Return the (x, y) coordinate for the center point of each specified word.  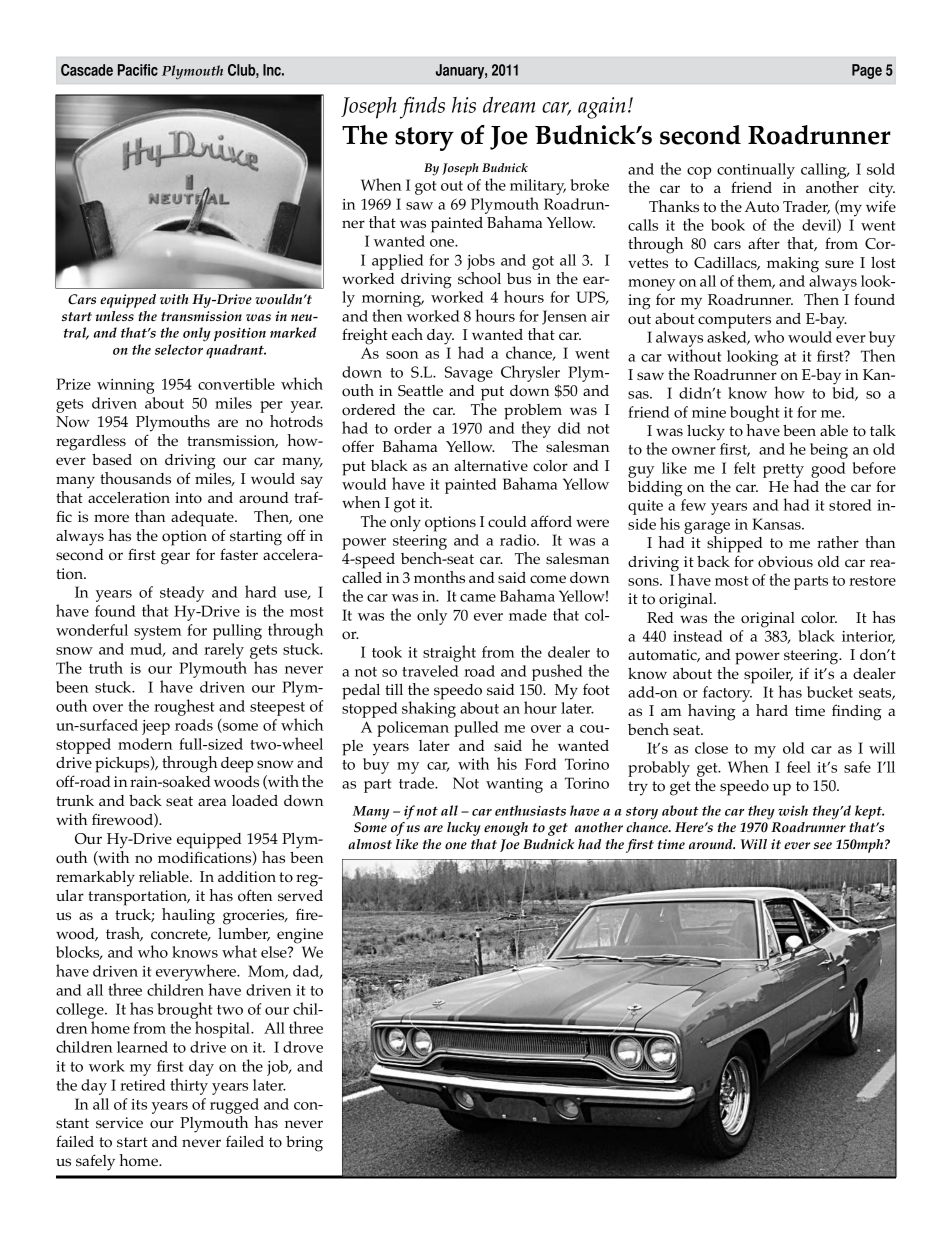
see (823, 846)
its (139, 1104)
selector (179, 349)
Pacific (138, 70)
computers (734, 322)
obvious (785, 562)
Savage (469, 374)
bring (304, 1144)
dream (509, 104)
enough (506, 829)
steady (182, 594)
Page (867, 71)
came (478, 598)
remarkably (95, 879)
